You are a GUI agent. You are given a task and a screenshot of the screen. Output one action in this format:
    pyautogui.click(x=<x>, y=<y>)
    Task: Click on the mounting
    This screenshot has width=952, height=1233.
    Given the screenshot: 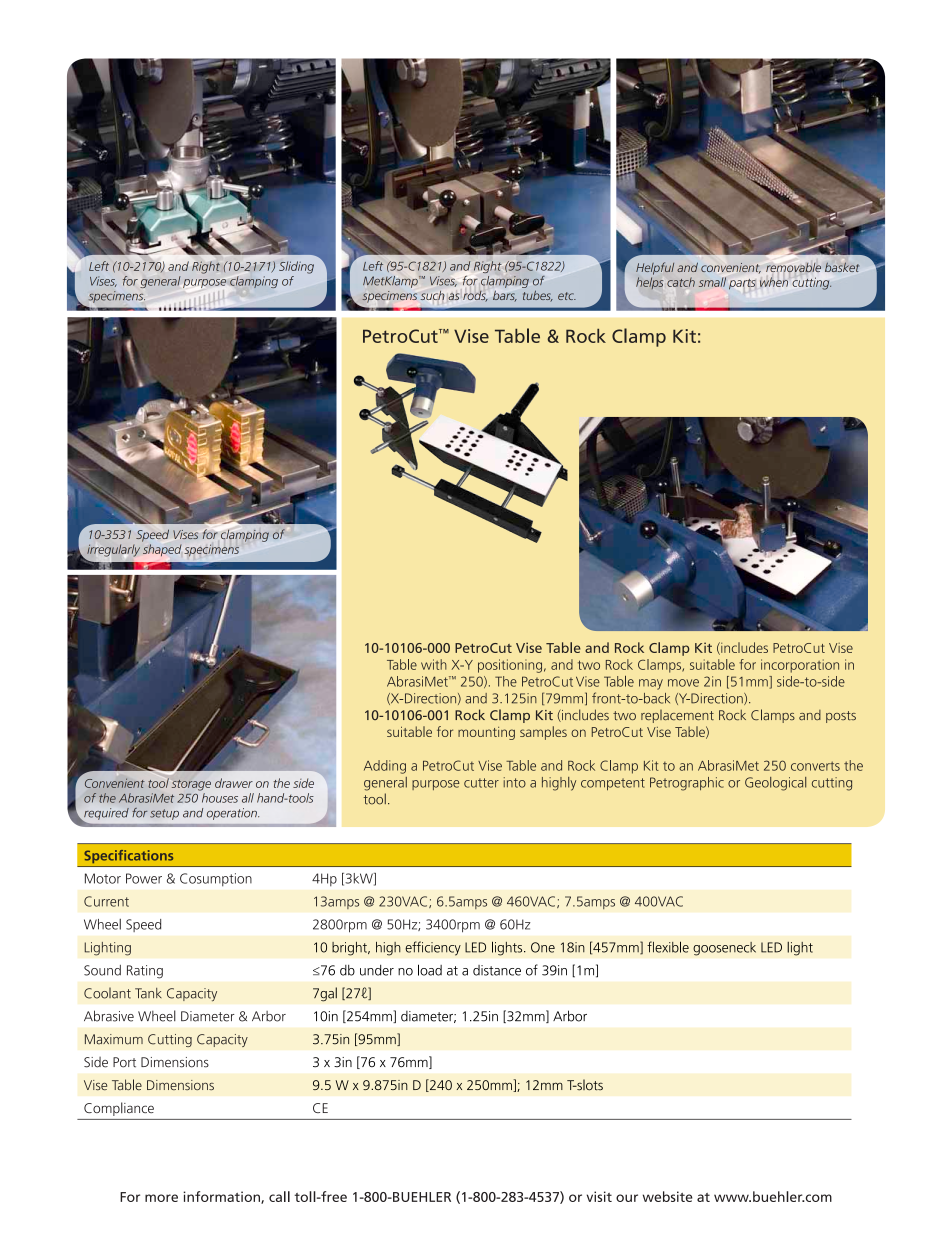 What is the action you would take?
    pyautogui.click(x=486, y=733)
